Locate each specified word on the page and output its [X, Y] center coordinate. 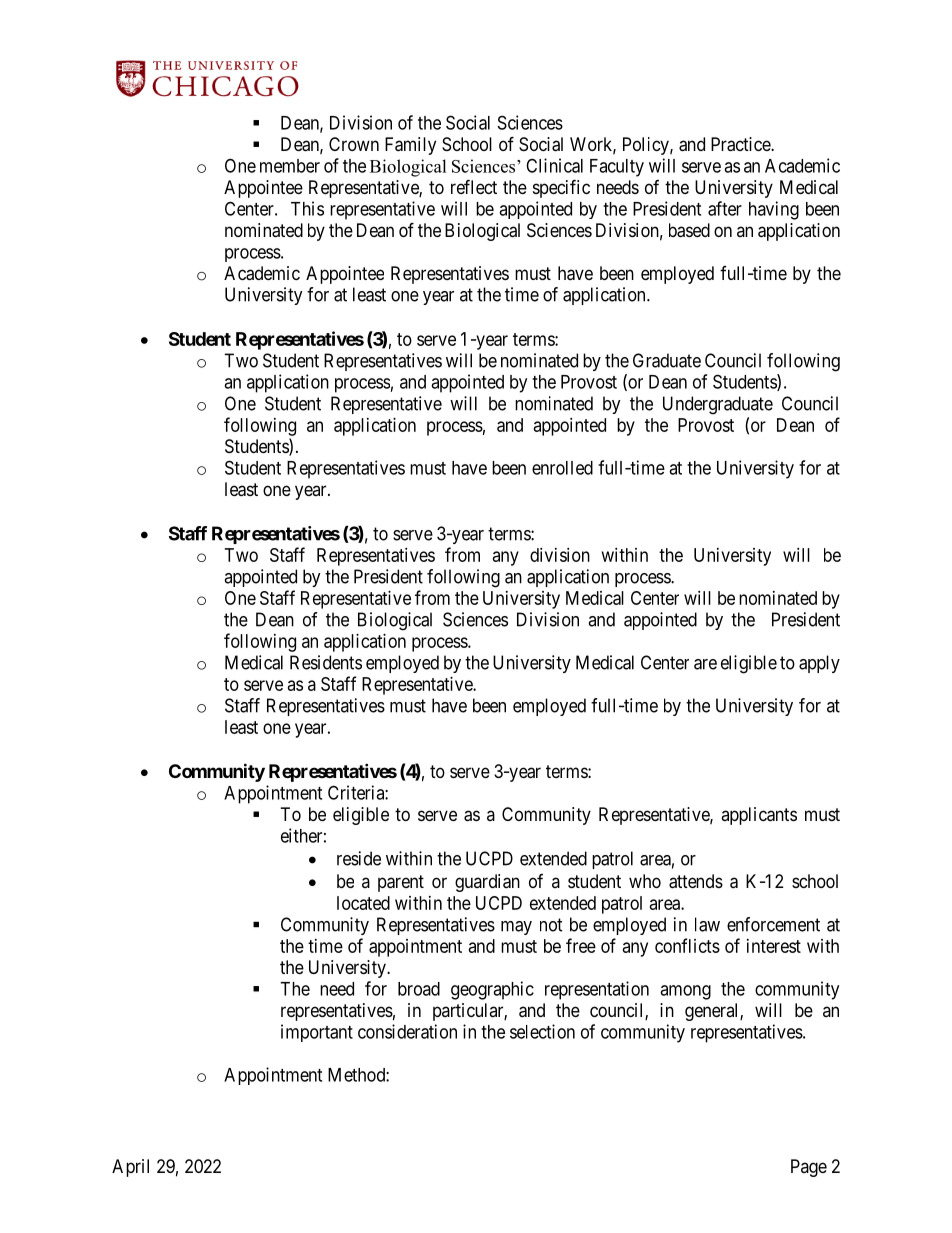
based [689, 230]
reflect [474, 186]
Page [809, 1168]
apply [819, 664]
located [363, 903]
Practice [741, 144]
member [290, 166]
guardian [487, 883]
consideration [407, 1031]
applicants [759, 816]
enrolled [562, 468]
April [130, 1168]
